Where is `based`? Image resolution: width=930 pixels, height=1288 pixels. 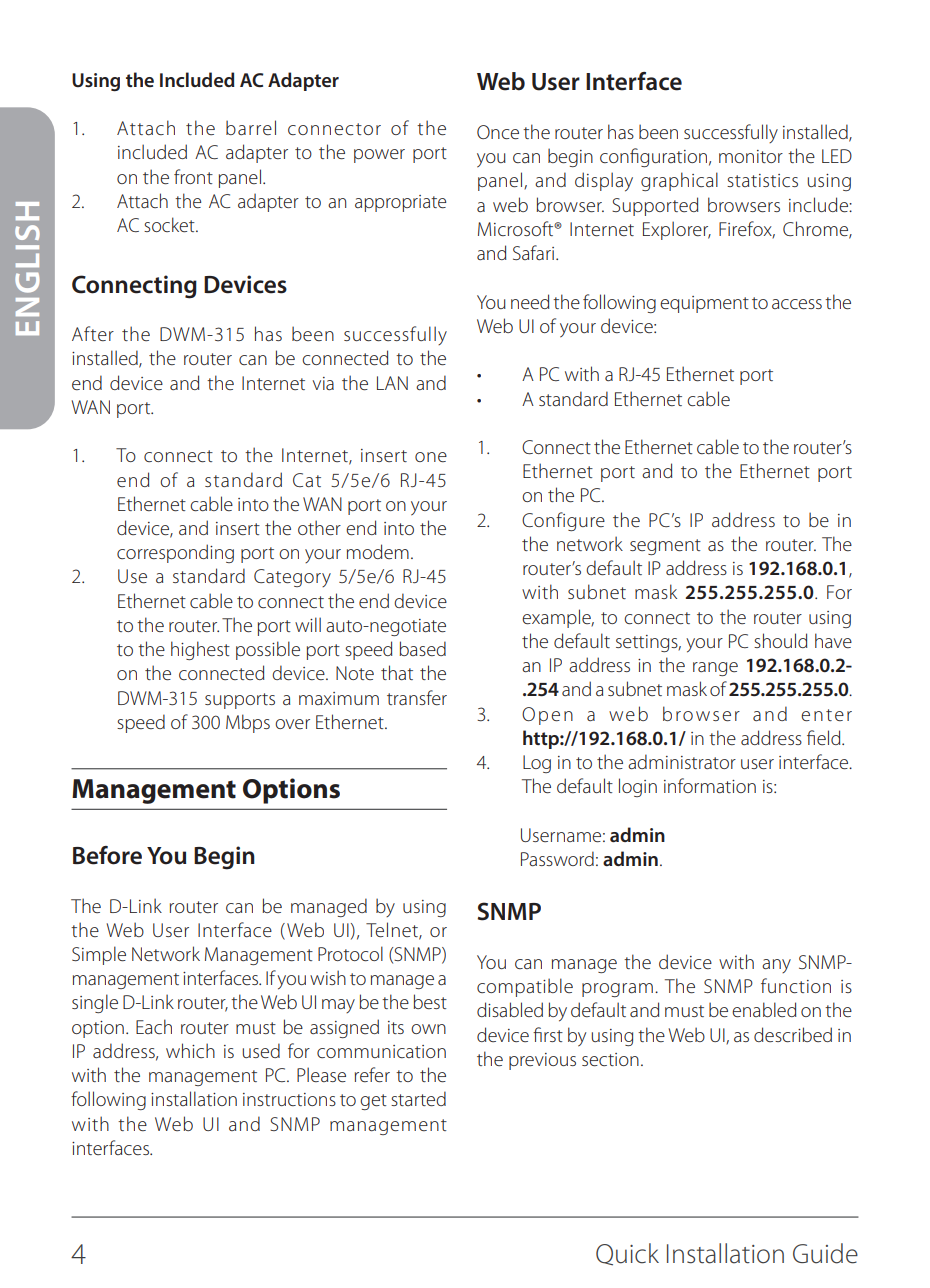 based is located at coordinates (422, 648).
